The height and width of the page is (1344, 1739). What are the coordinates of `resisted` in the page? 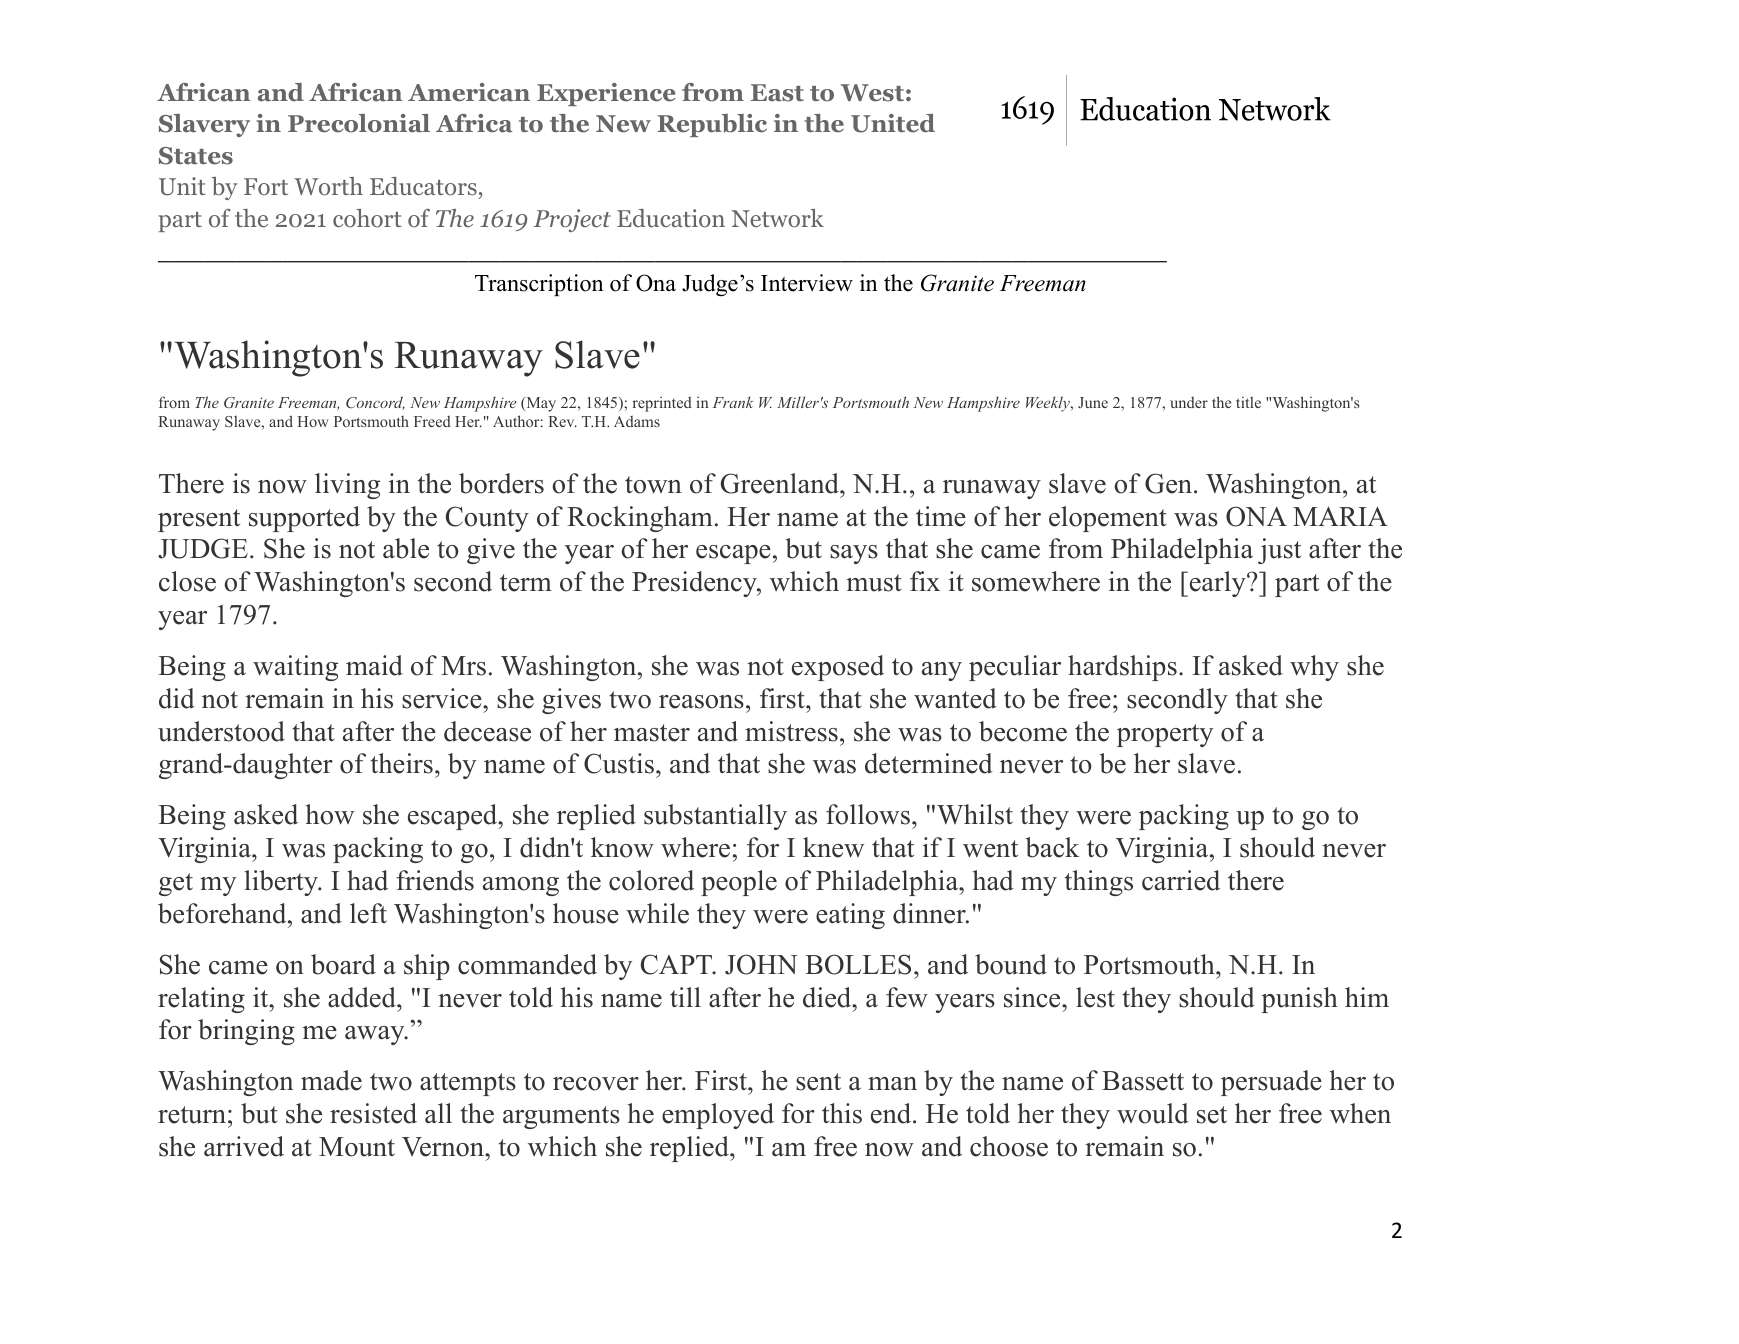 It's located at (373, 1113).
